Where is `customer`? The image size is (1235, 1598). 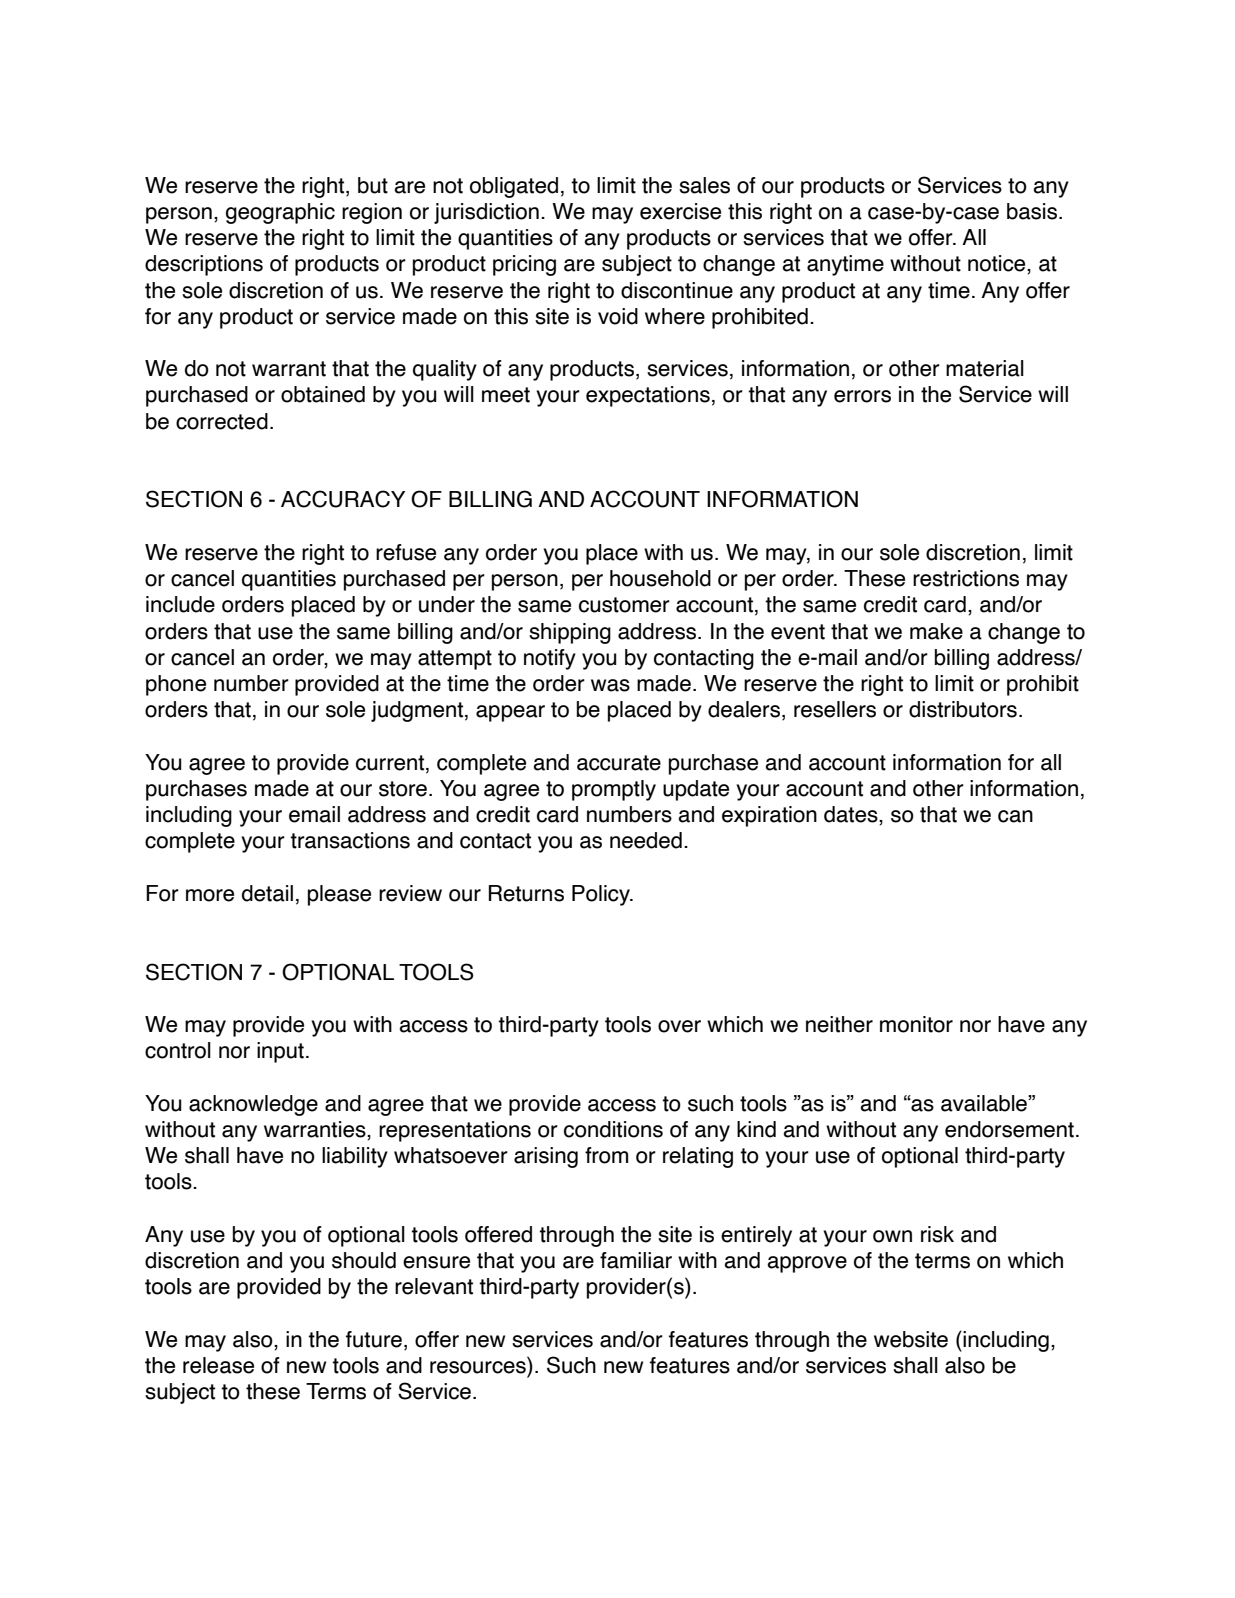
customer is located at coordinates (624, 605).
